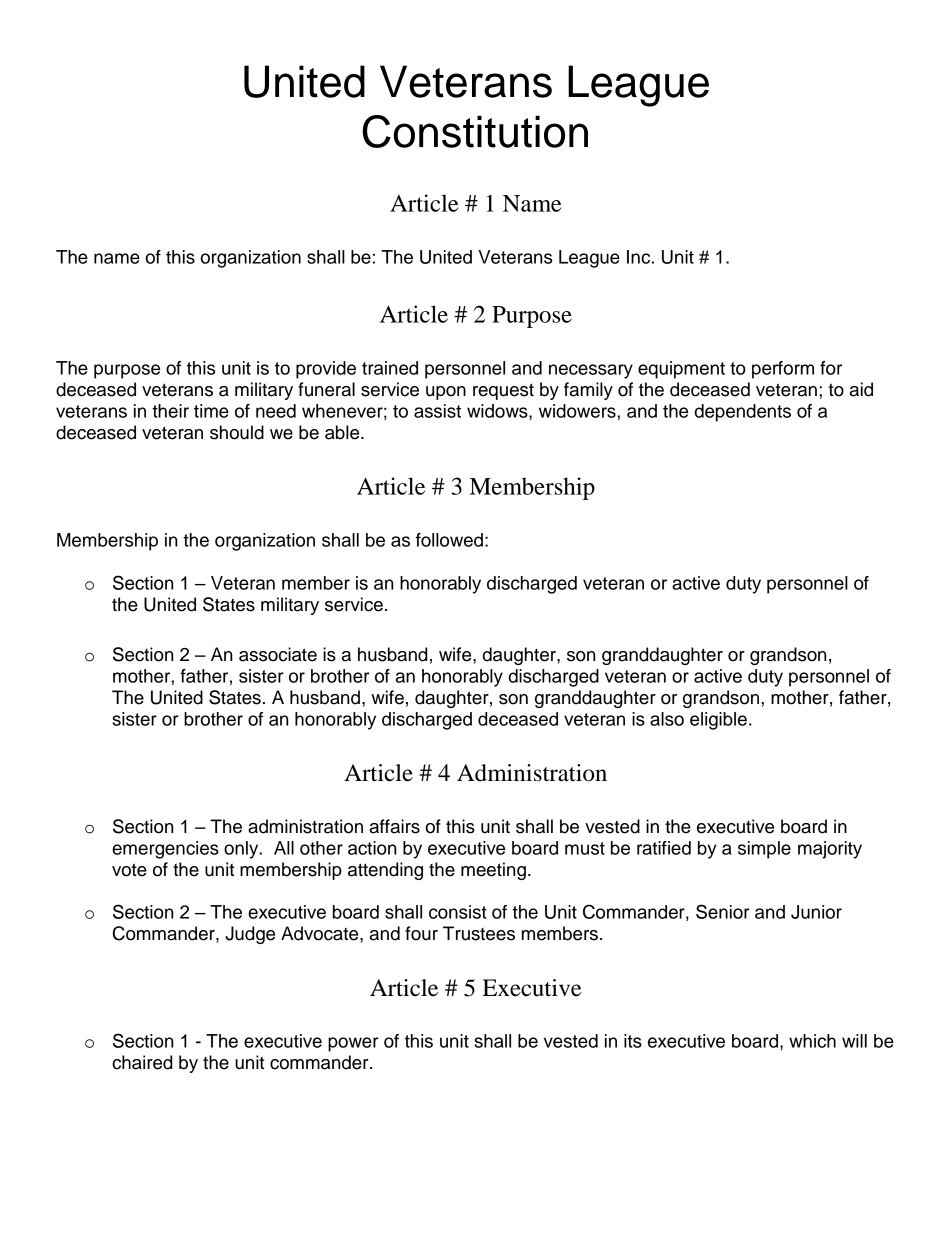  I want to click on followed, so click(449, 540).
